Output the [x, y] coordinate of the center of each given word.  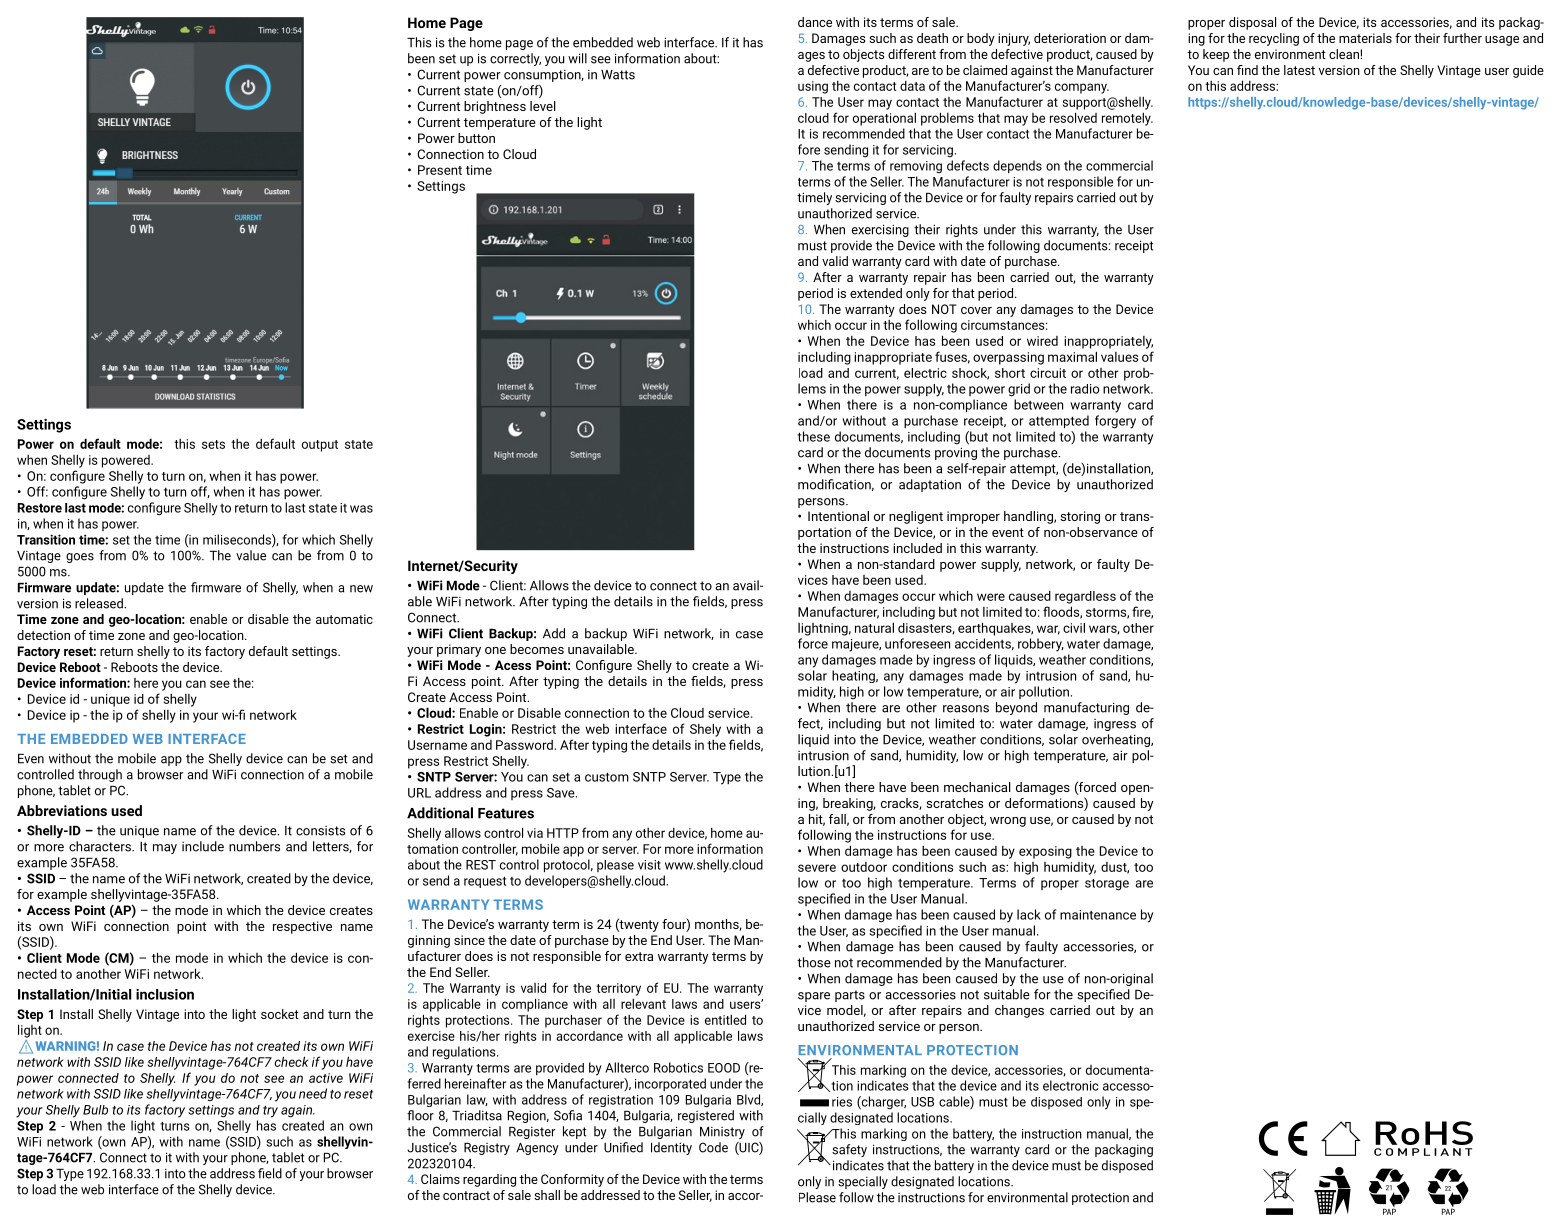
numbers [254, 846]
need [313, 1093]
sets [213, 444]
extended [876, 293]
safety [849, 1150]
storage [1107, 885]
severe [817, 868]
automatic [344, 619]
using [813, 87]
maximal [1072, 356]
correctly [515, 59]
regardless [1085, 597]
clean [1345, 54]
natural [874, 627]
